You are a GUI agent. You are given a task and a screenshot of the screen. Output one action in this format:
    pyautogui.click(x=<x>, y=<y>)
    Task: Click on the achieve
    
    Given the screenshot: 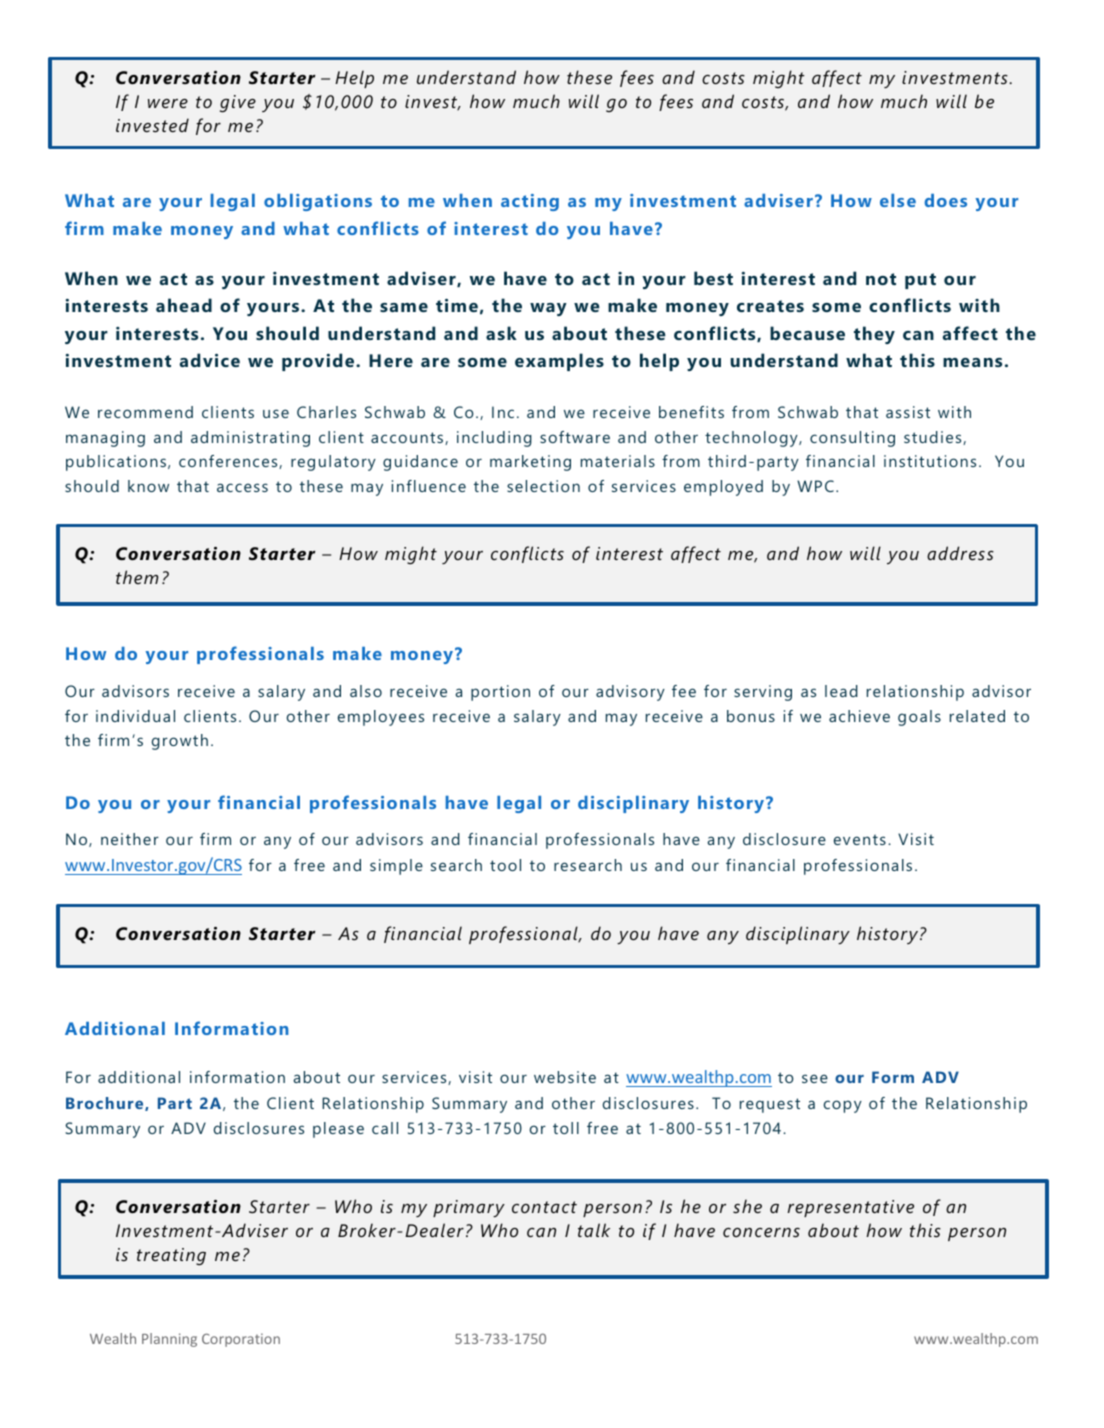 What is the action you would take?
    pyautogui.click(x=859, y=716)
